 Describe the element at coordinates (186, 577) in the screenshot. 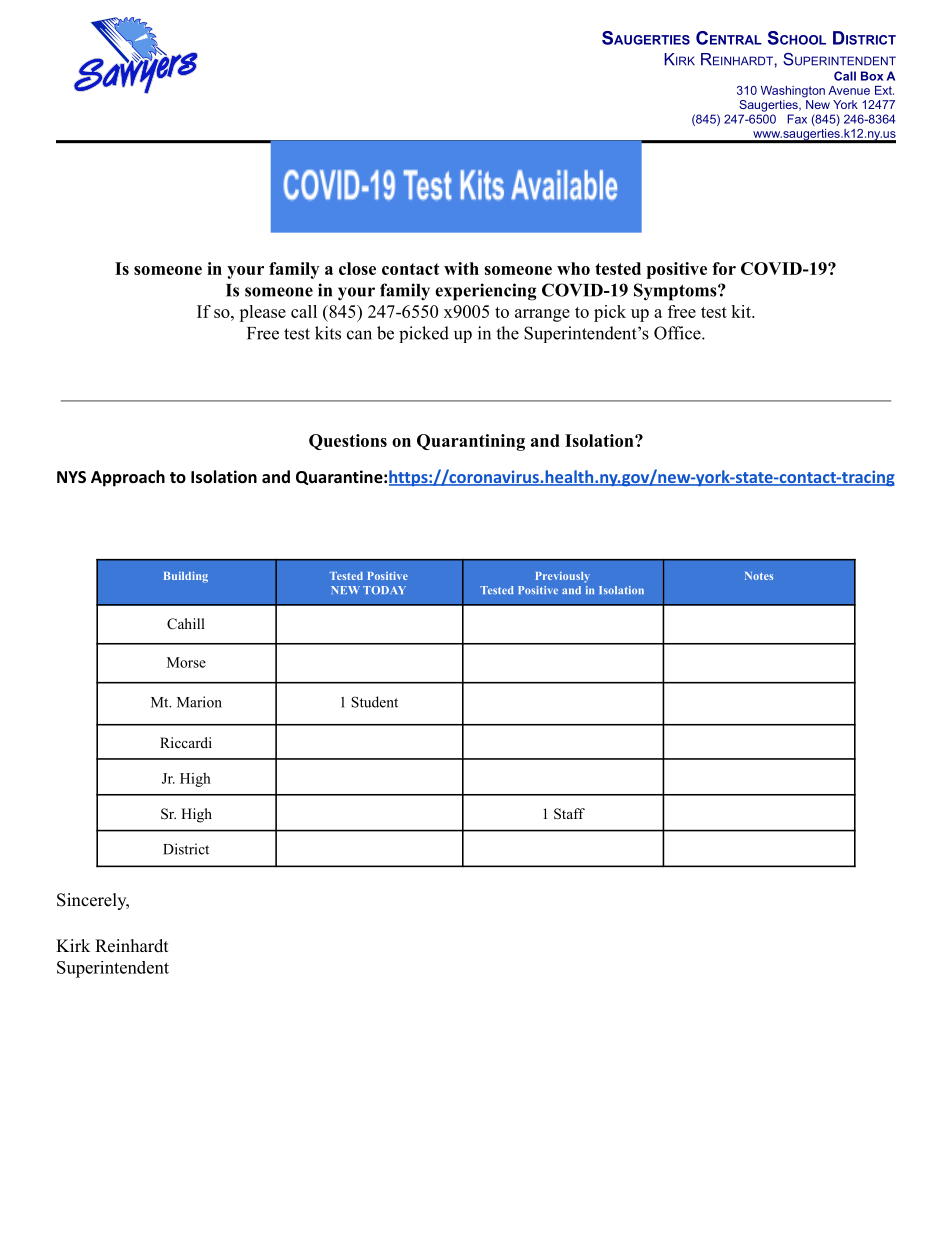

I see `Building` at that location.
